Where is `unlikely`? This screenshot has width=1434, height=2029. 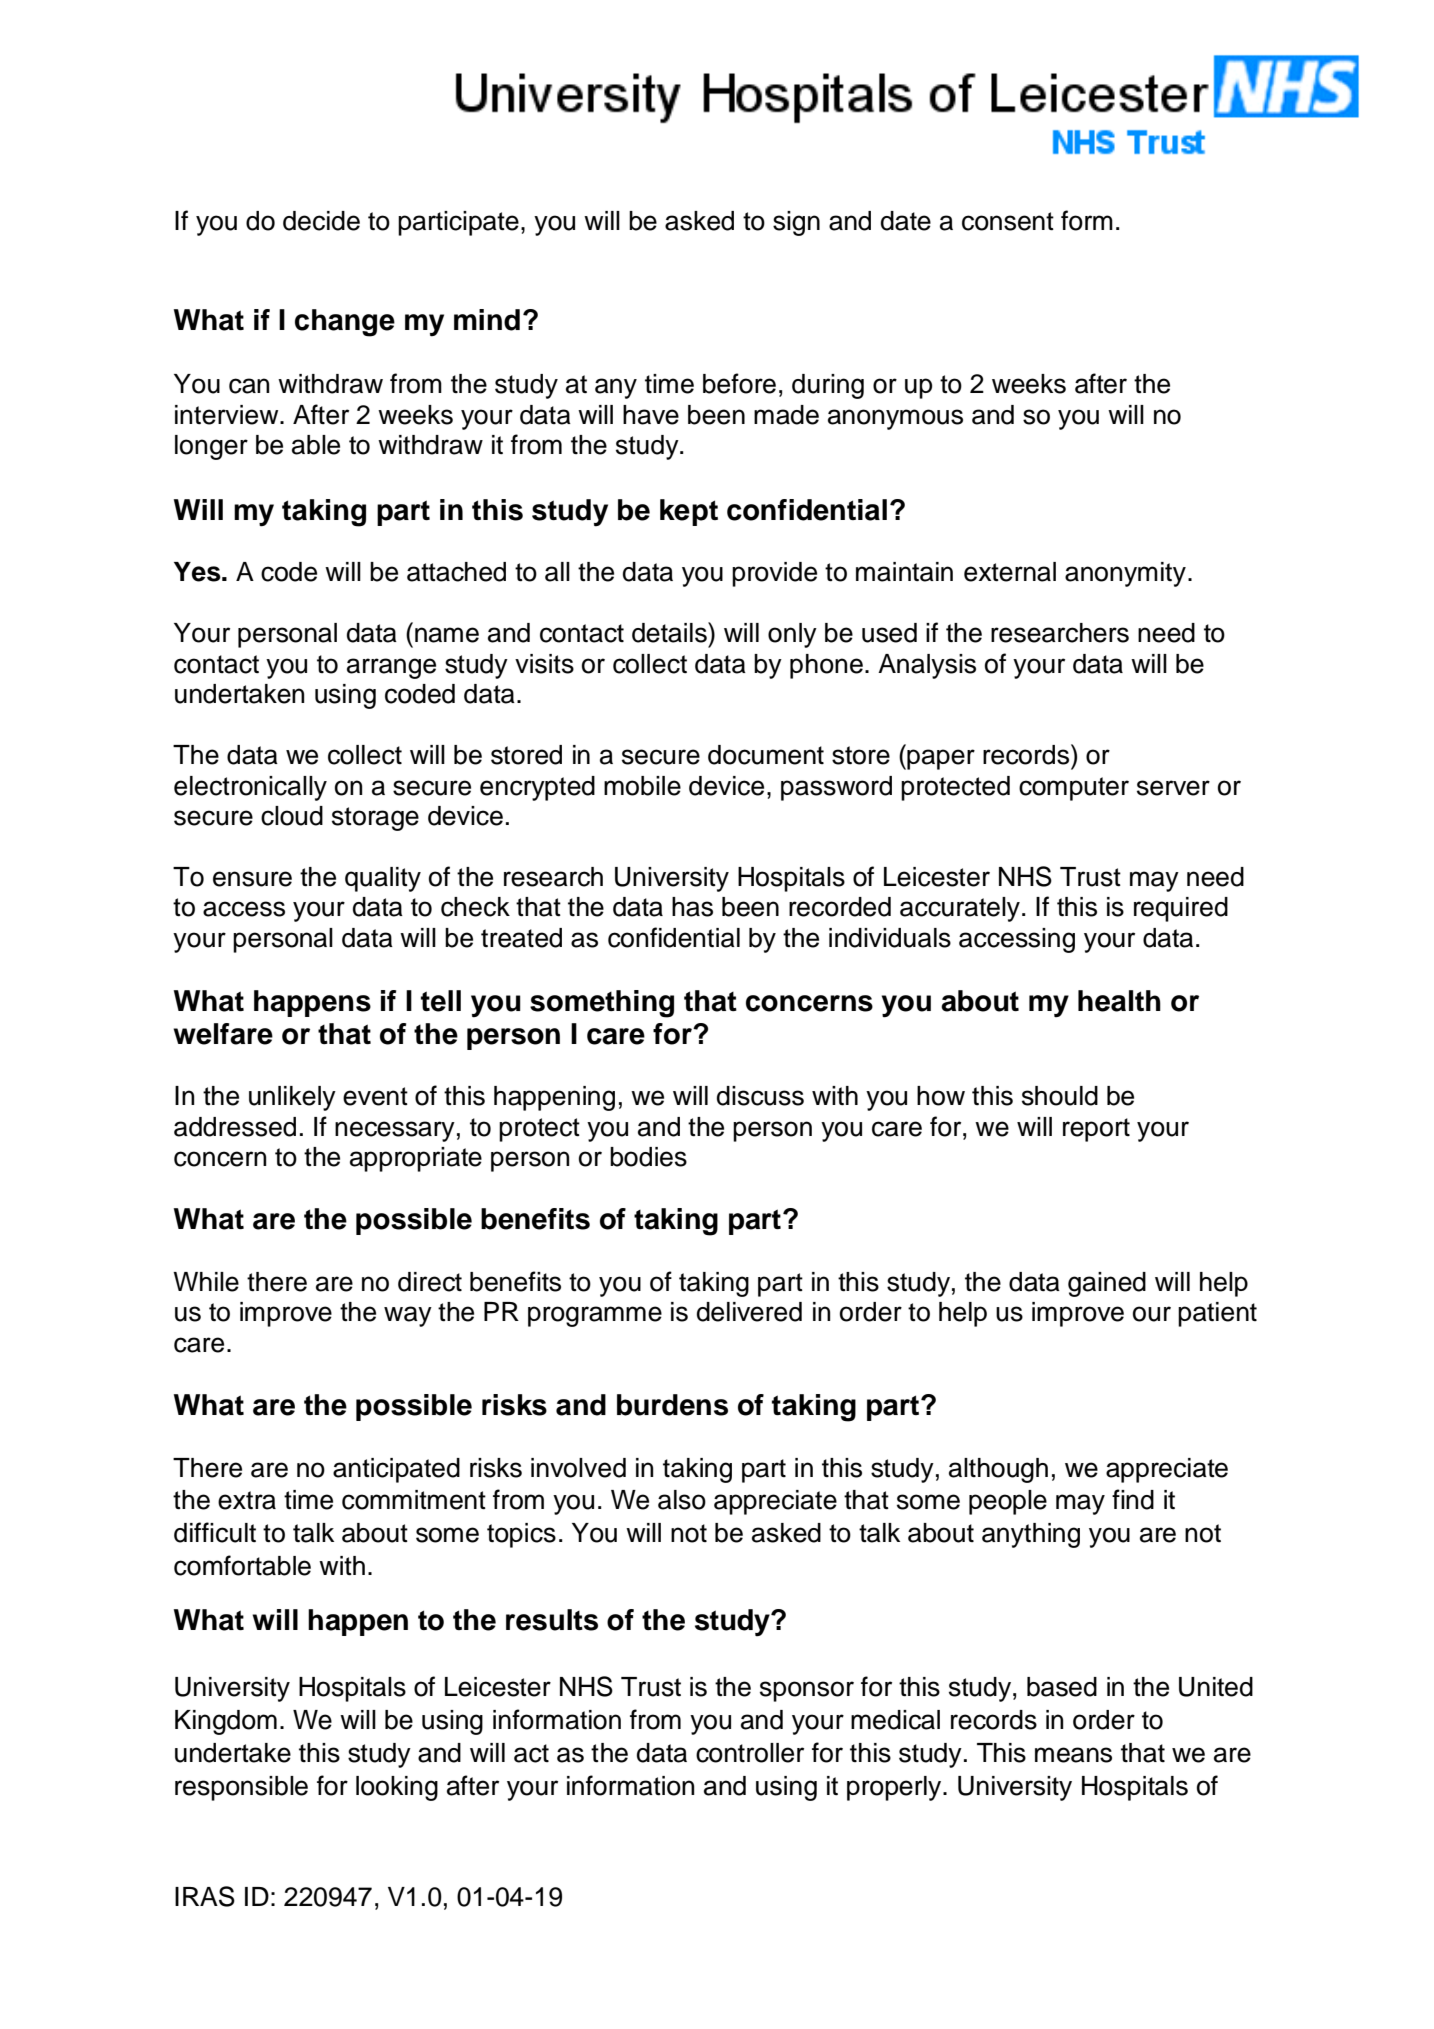 unlikely is located at coordinates (292, 1098).
